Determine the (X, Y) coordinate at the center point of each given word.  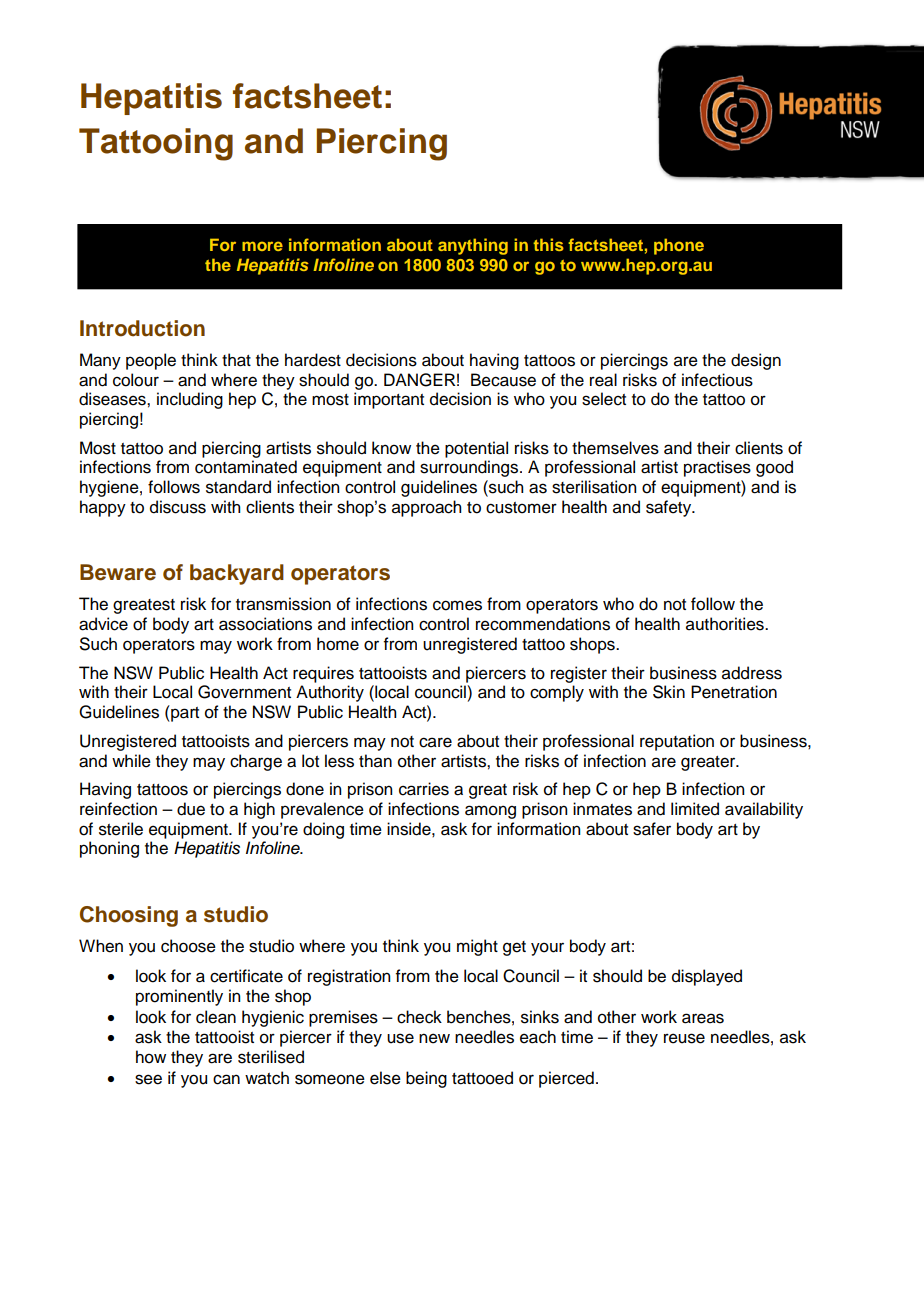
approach (426, 508)
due (191, 809)
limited (695, 809)
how (151, 1057)
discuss (178, 507)
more (262, 246)
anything (473, 246)
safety (670, 508)
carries (424, 789)
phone (679, 246)
